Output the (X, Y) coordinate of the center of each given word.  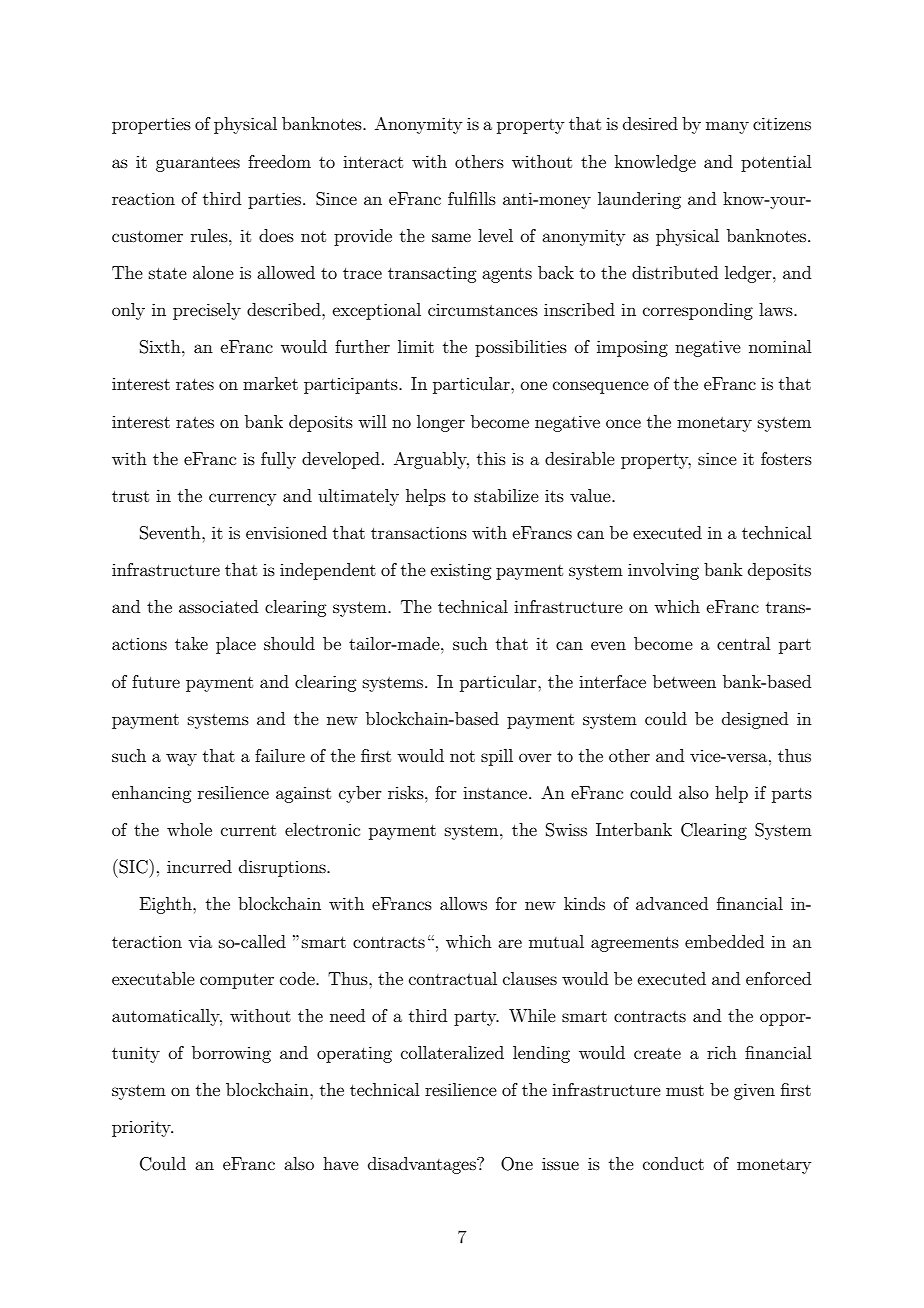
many (727, 127)
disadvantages (423, 1165)
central (743, 643)
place (236, 645)
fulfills (472, 198)
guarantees (198, 164)
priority (142, 1128)
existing (461, 571)
